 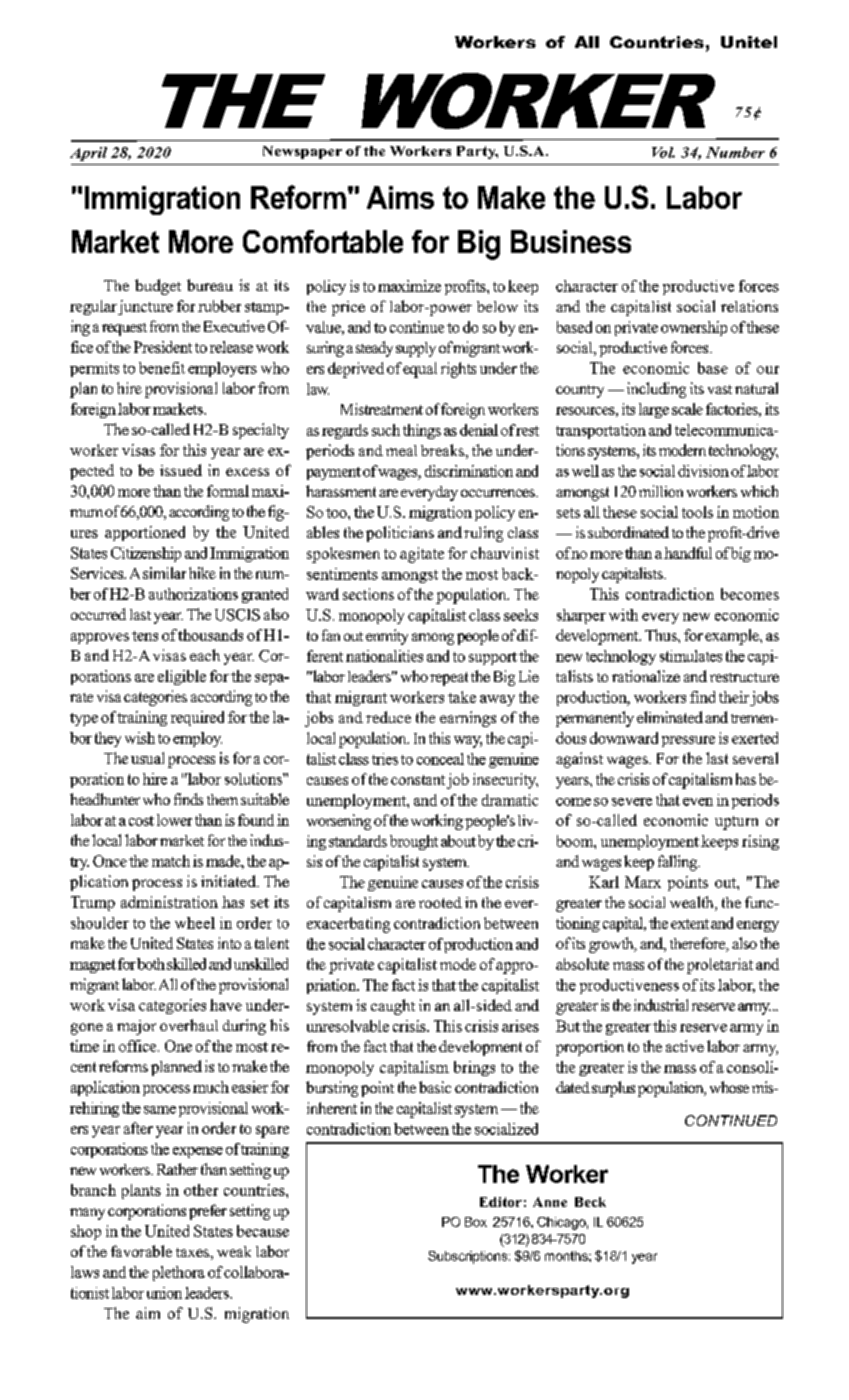 I want to click on Vol, so click(x=663, y=152).
